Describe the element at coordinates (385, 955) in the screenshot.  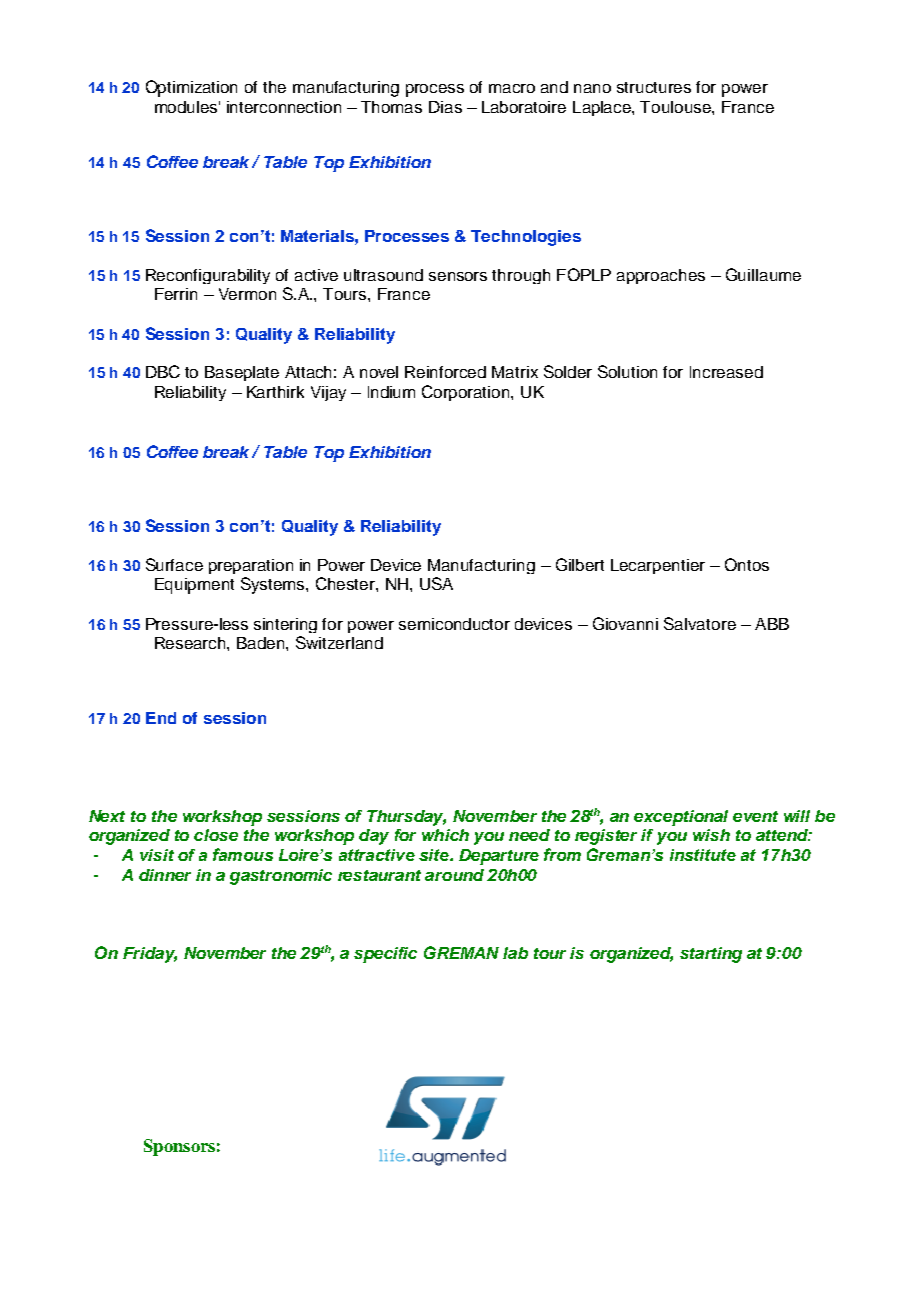
I see `specific` at that location.
